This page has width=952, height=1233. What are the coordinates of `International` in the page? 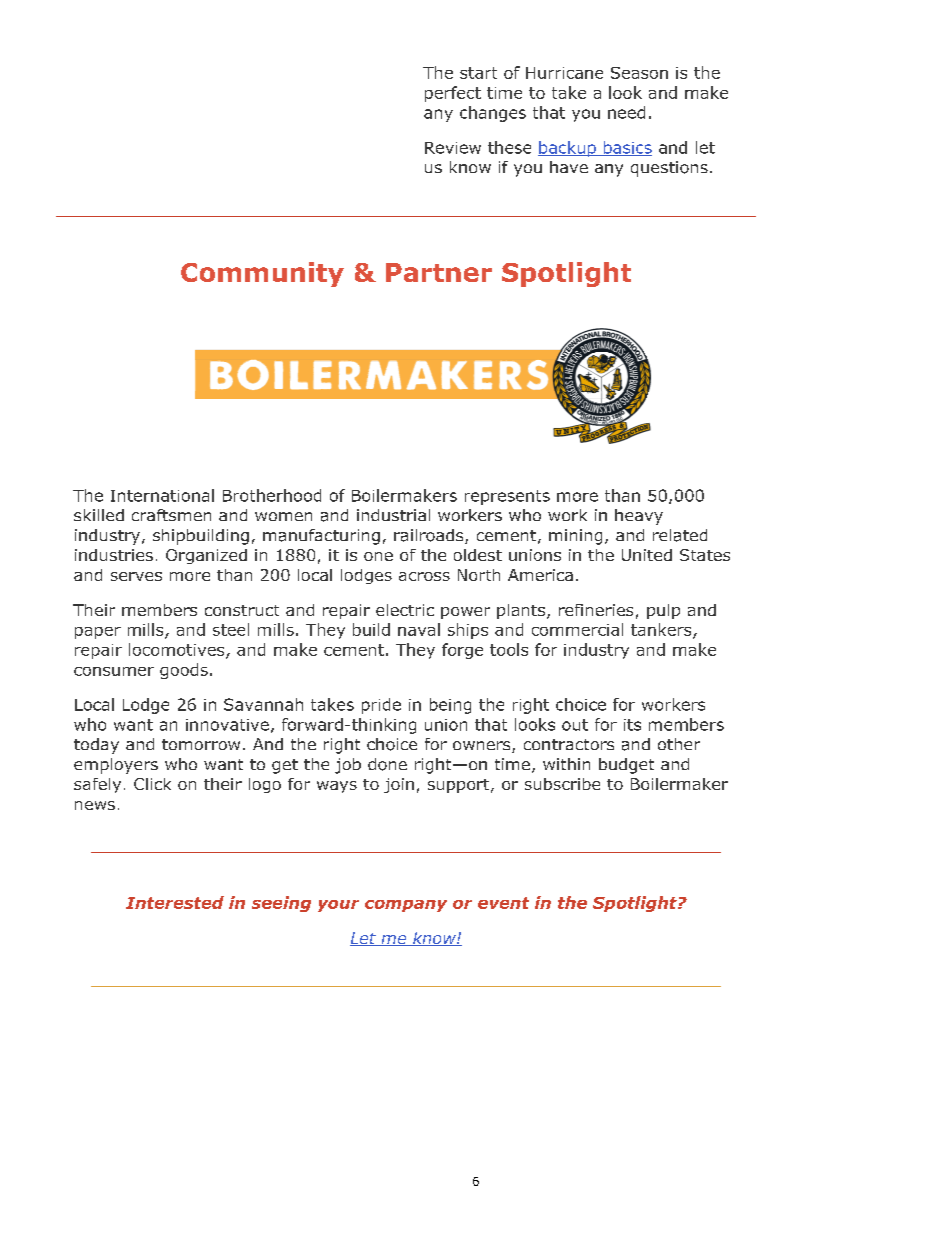 It's located at (162, 495).
